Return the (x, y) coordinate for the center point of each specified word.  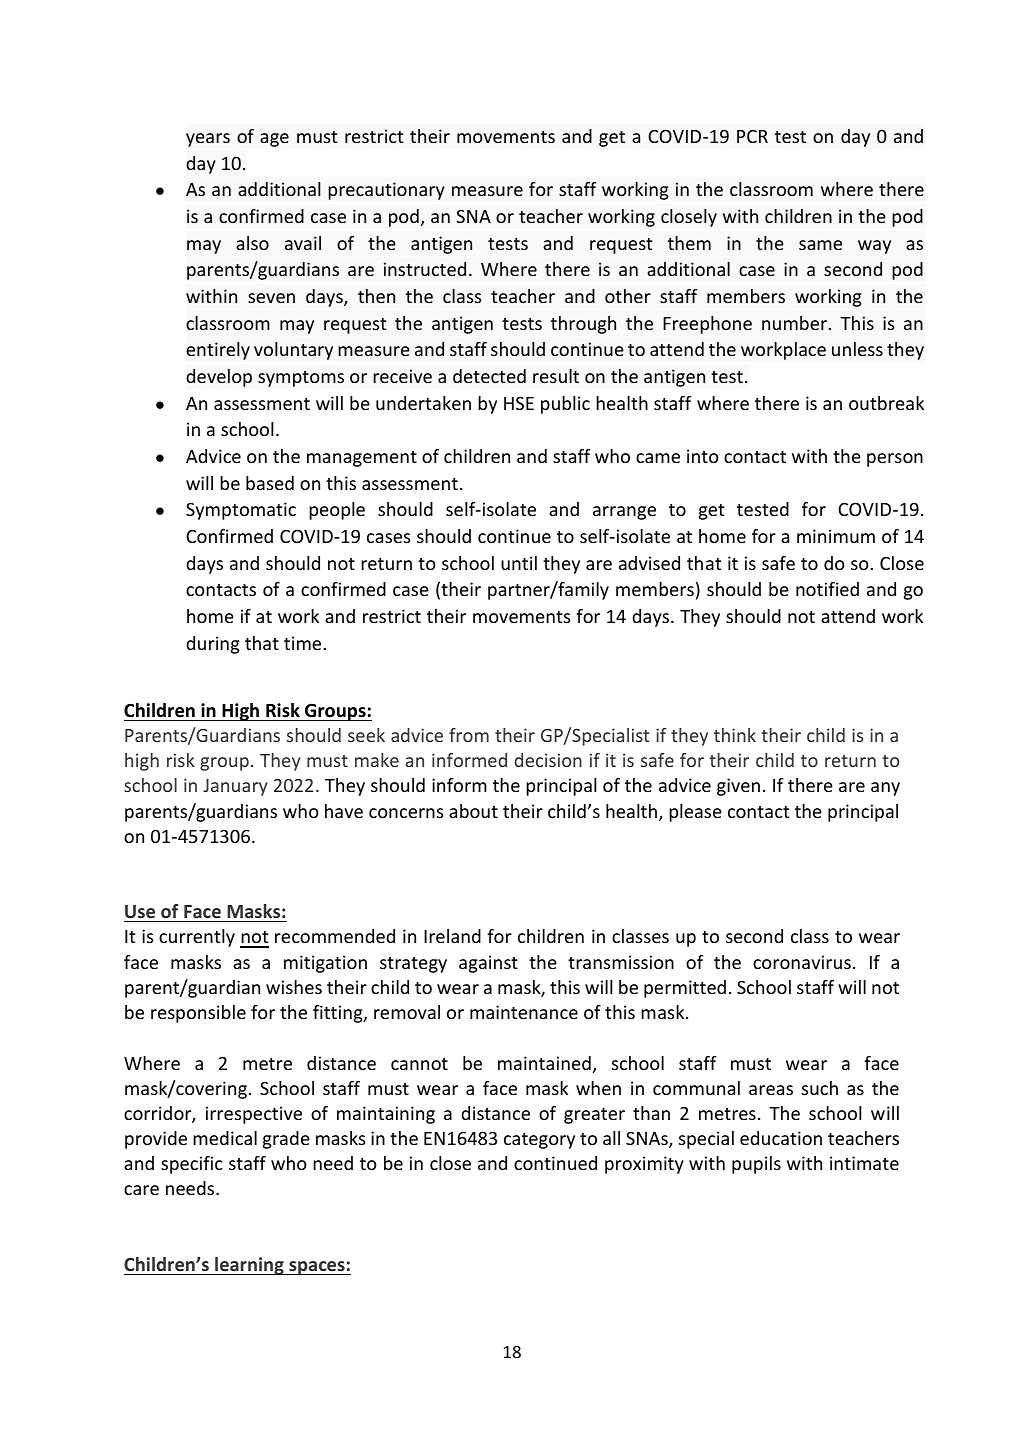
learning (249, 1266)
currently (197, 938)
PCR (752, 136)
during (213, 645)
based (270, 483)
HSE (519, 403)
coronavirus (802, 962)
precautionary (386, 191)
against (488, 964)
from (469, 735)
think (735, 735)
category (539, 1141)
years (208, 140)
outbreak (886, 403)
